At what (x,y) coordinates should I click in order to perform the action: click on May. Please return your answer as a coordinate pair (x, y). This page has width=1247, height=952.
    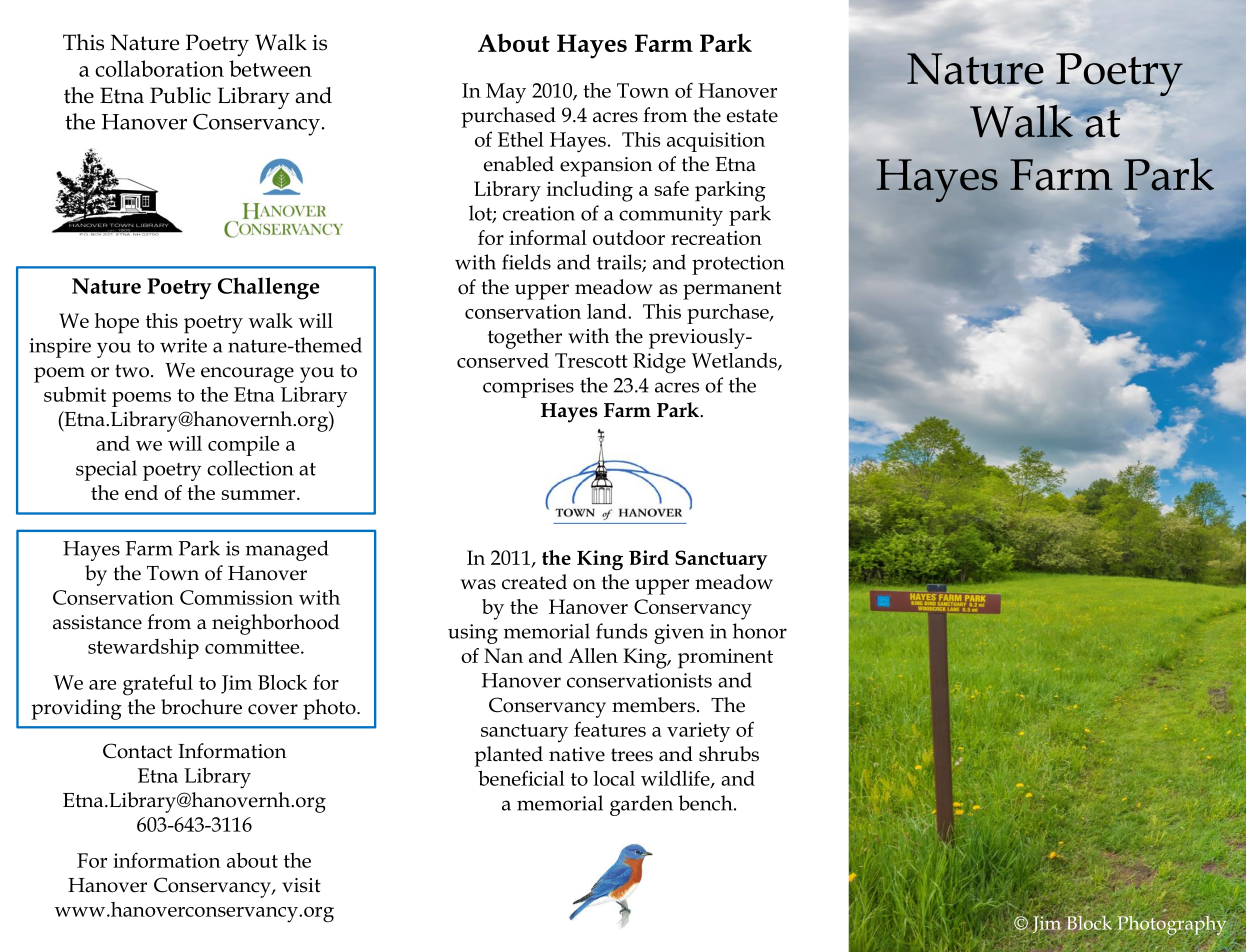
    Looking at the image, I should click on (506, 93).
